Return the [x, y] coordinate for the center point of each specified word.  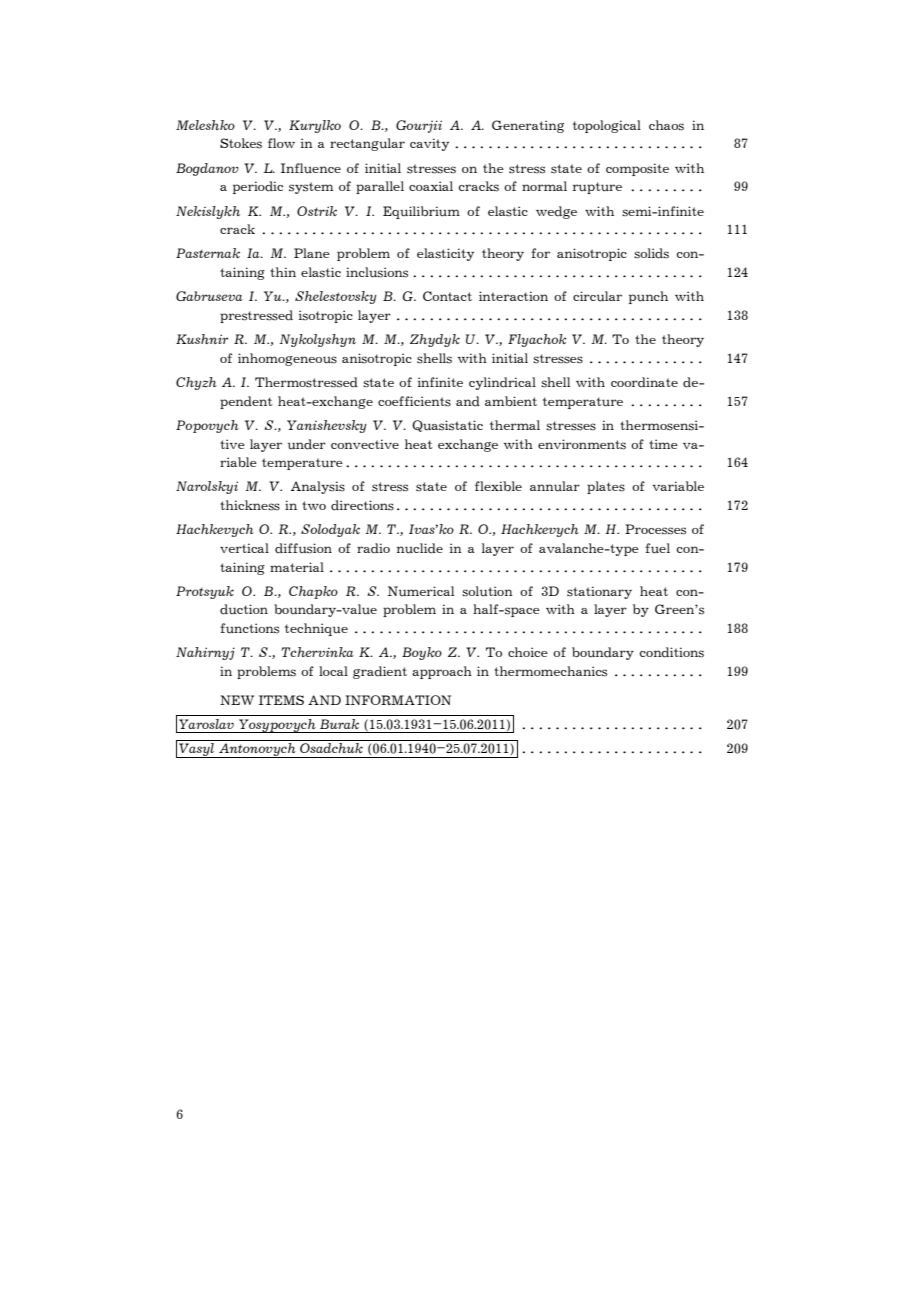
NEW [237, 700]
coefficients [414, 401]
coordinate [644, 382]
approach [442, 672]
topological [607, 126]
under [307, 444]
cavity [429, 144]
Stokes [241, 143]
